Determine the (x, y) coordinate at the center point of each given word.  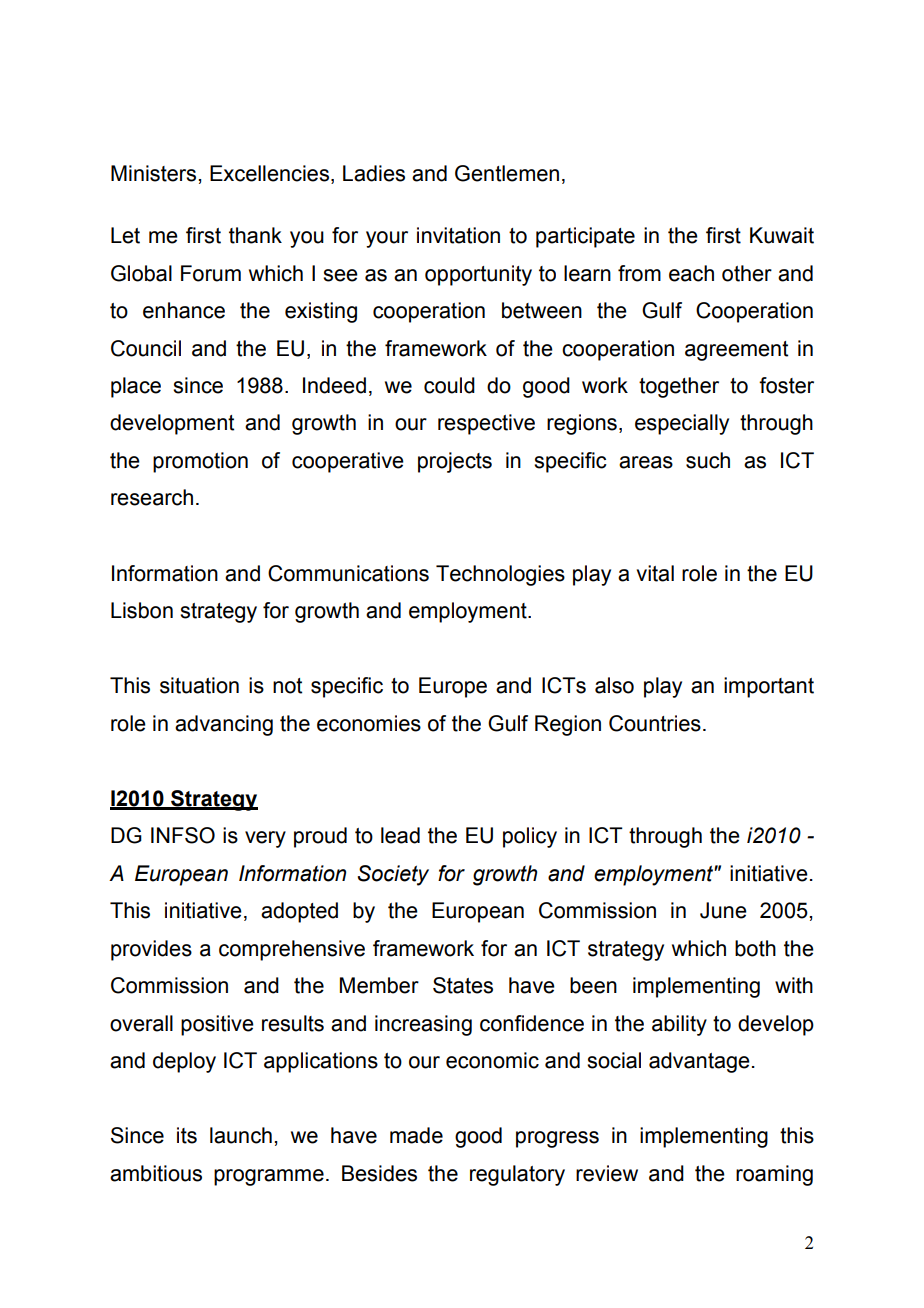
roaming (774, 1175)
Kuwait (782, 235)
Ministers (155, 173)
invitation (458, 235)
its (187, 1135)
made (416, 1135)
